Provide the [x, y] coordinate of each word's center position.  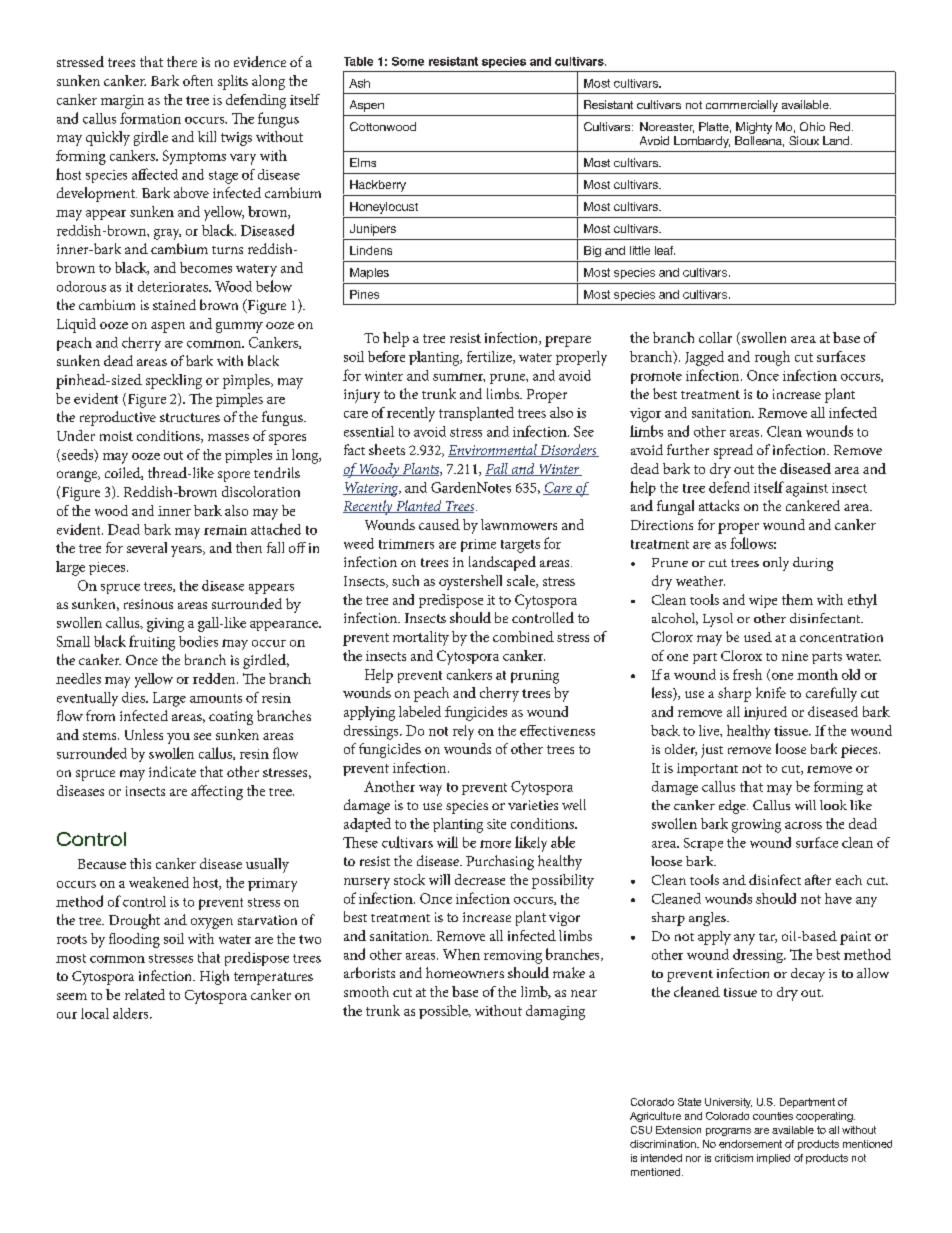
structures [190, 417]
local [95, 1013]
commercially [742, 106]
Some [408, 61]
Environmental [493, 450]
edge [733, 807]
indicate [172, 771]
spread [733, 451]
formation [150, 118]
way [430, 790]
